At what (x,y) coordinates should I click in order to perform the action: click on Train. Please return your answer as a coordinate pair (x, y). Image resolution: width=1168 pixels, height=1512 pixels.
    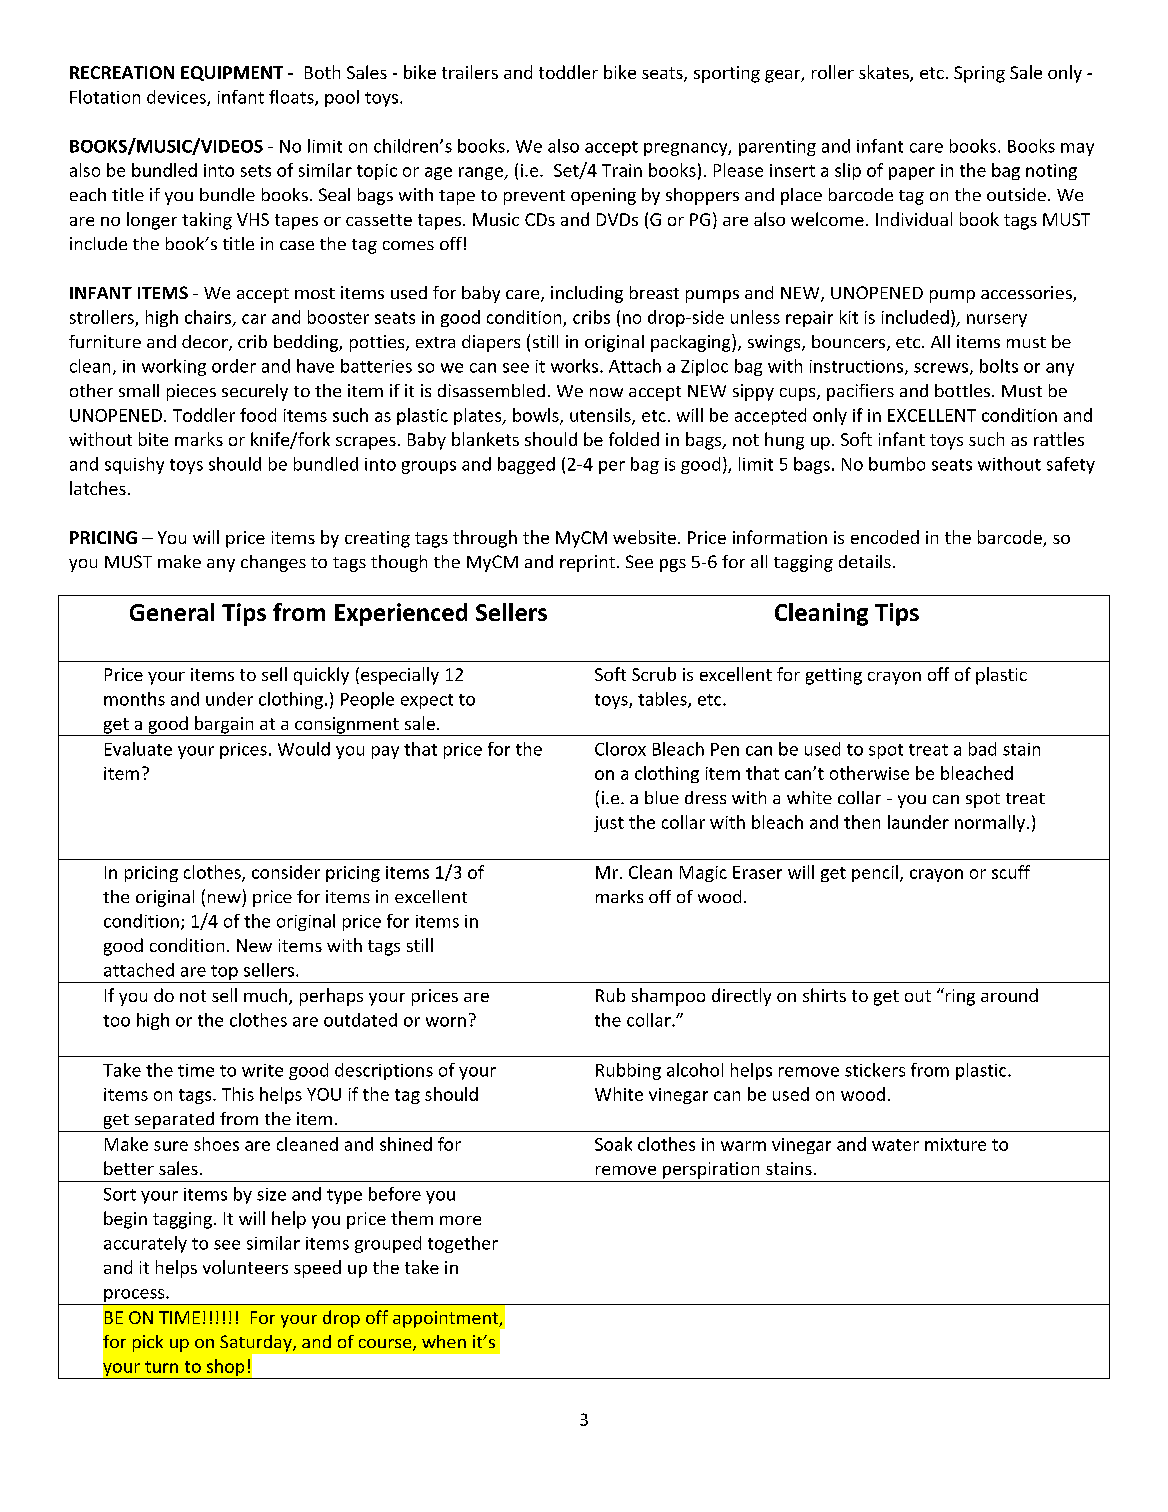
    Looking at the image, I should click on (622, 170).
